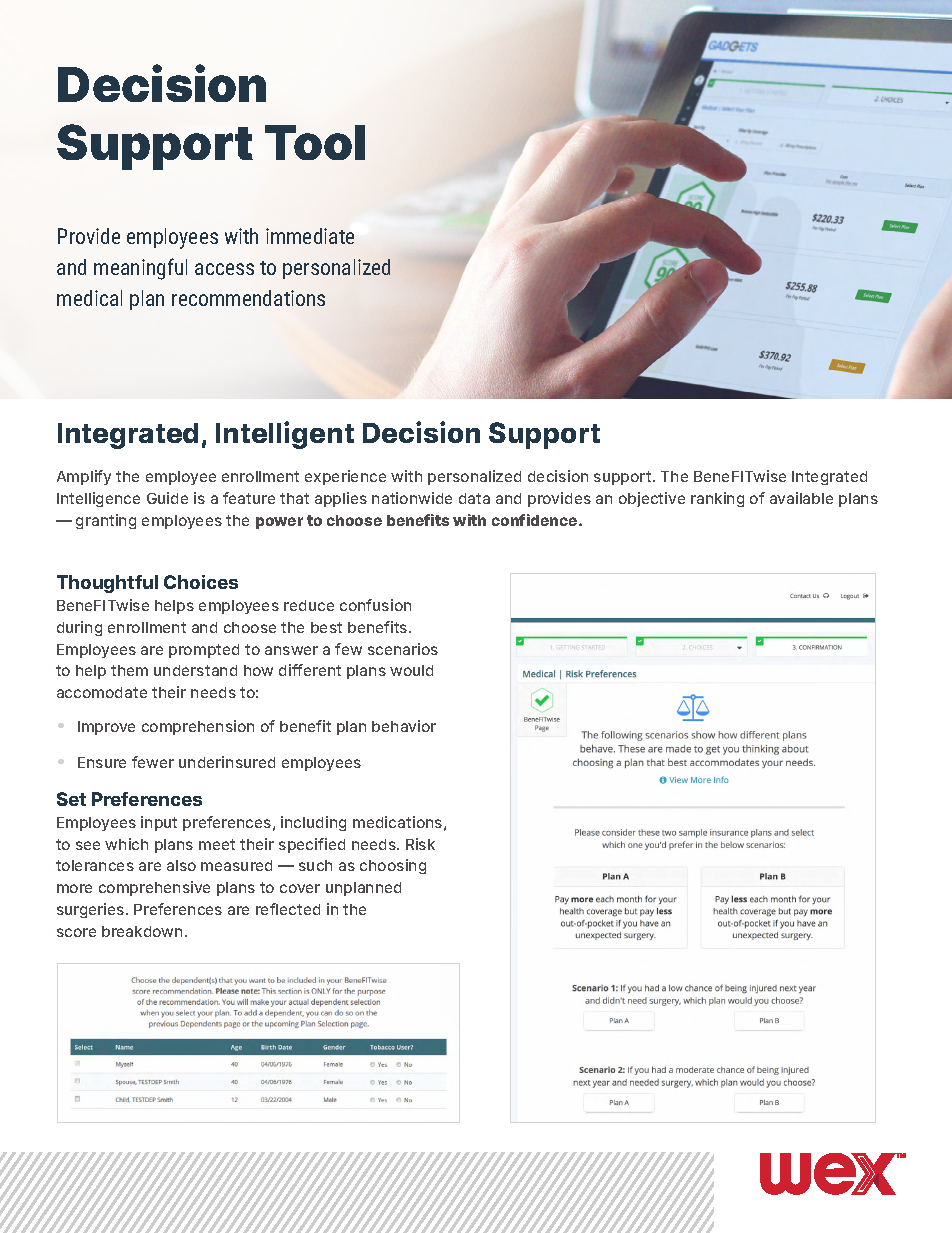  Describe the element at coordinates (411, 670) in the screenshot. I see `would` at that location.
